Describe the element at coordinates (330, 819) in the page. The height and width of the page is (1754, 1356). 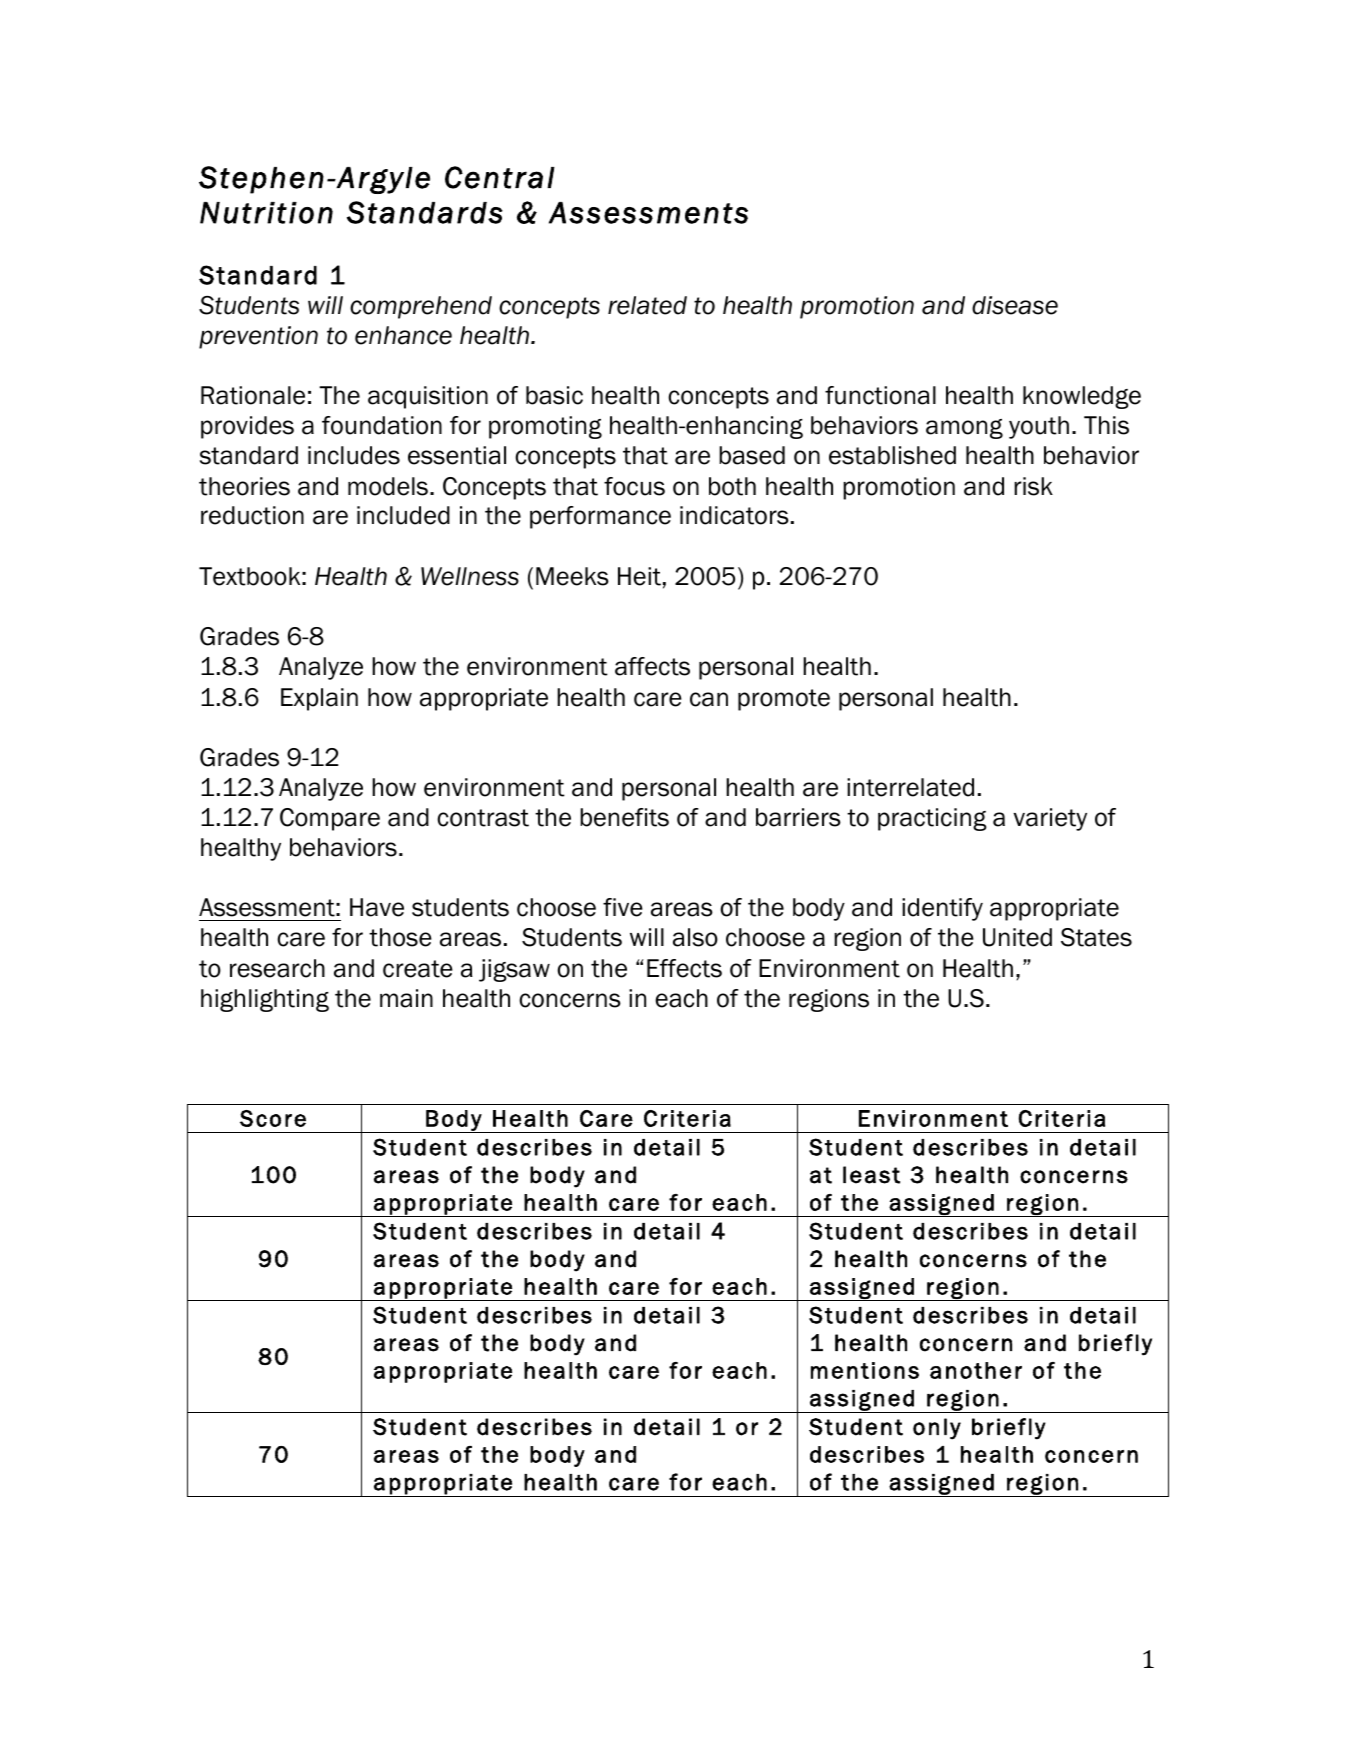
I see `Compare` at that location.
